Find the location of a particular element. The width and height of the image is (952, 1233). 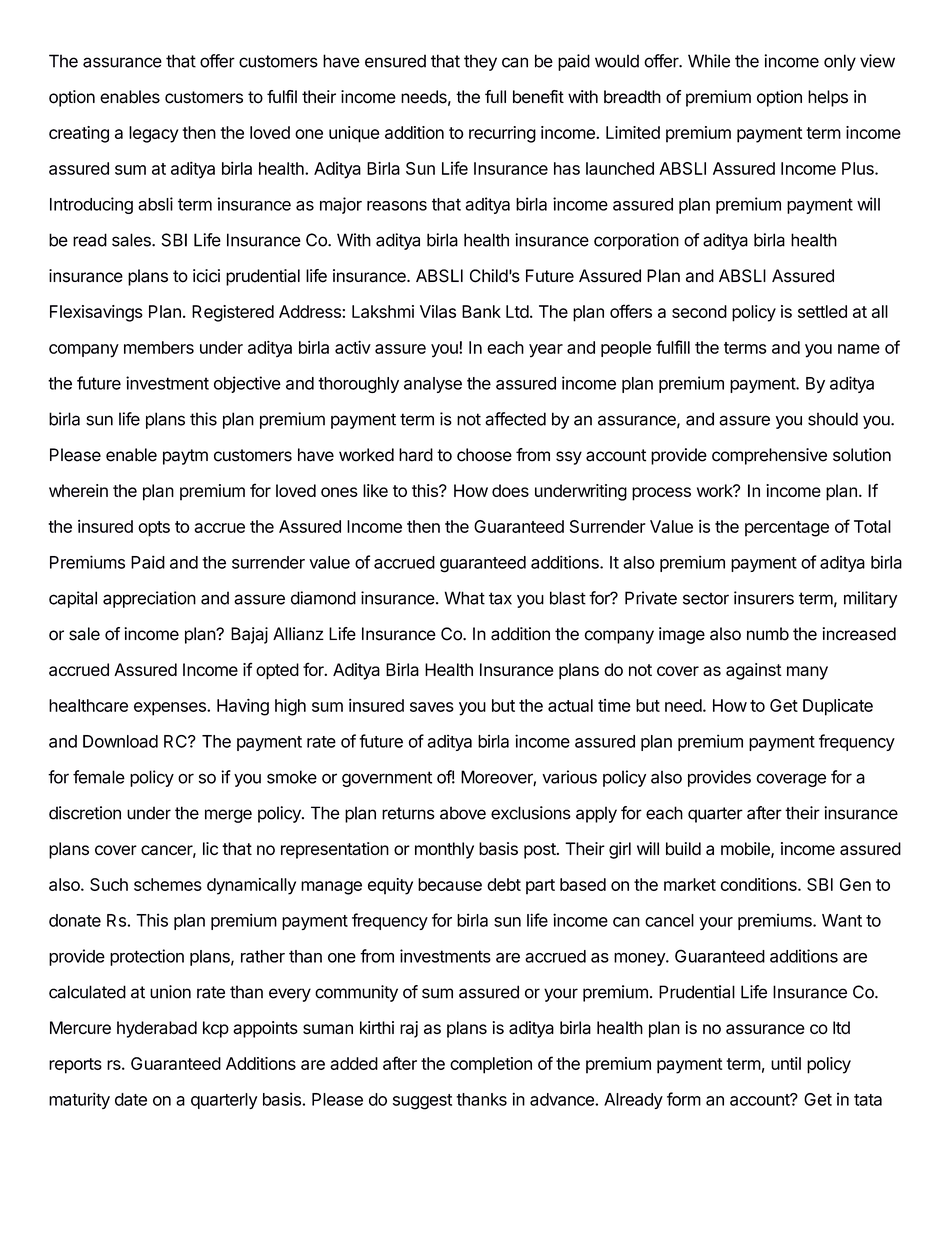

many is located at coordinates (807, 673).
